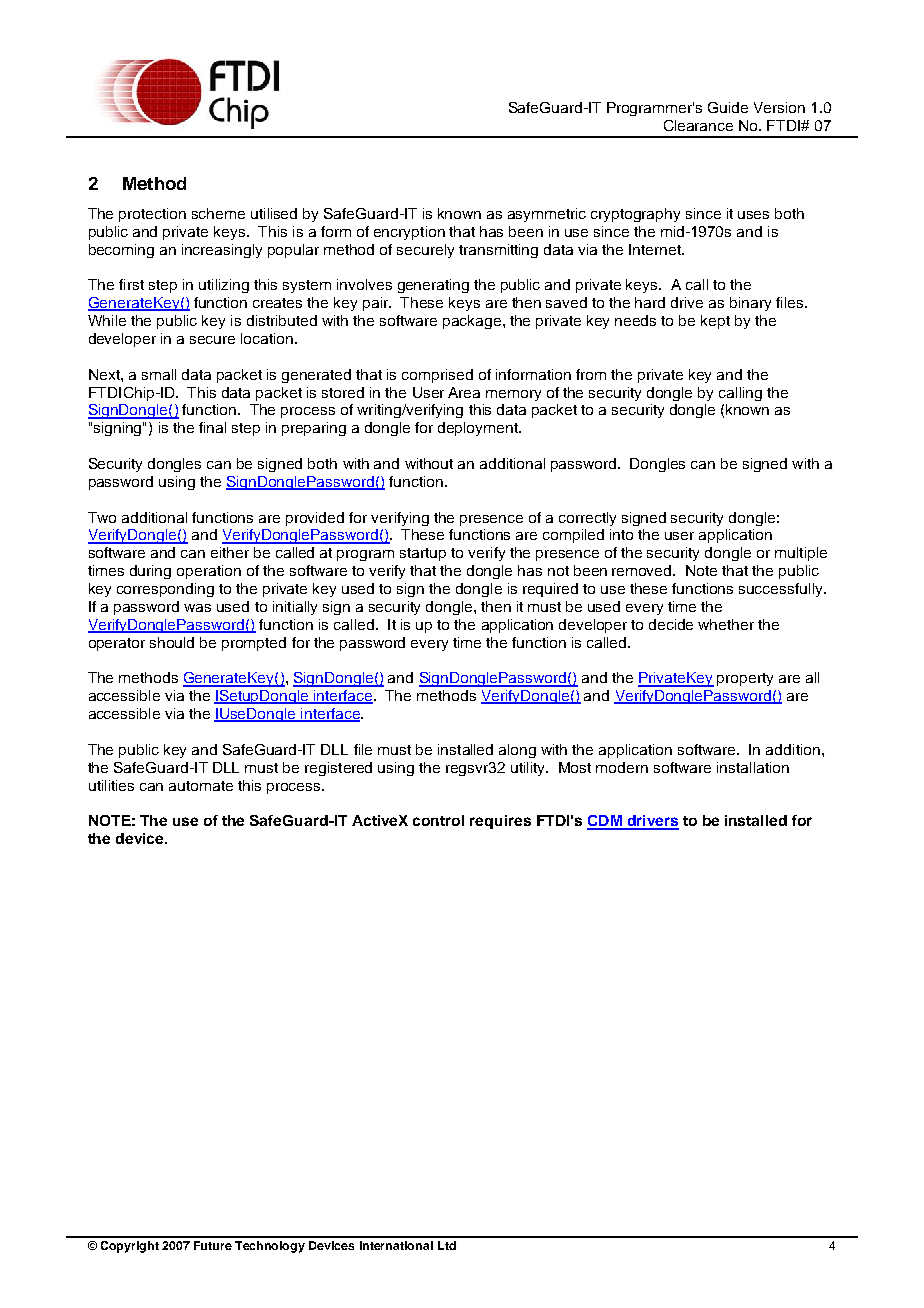  Describe the element at coordinates (698, 125) in the screenshot. I see `Clearance` at that location.
